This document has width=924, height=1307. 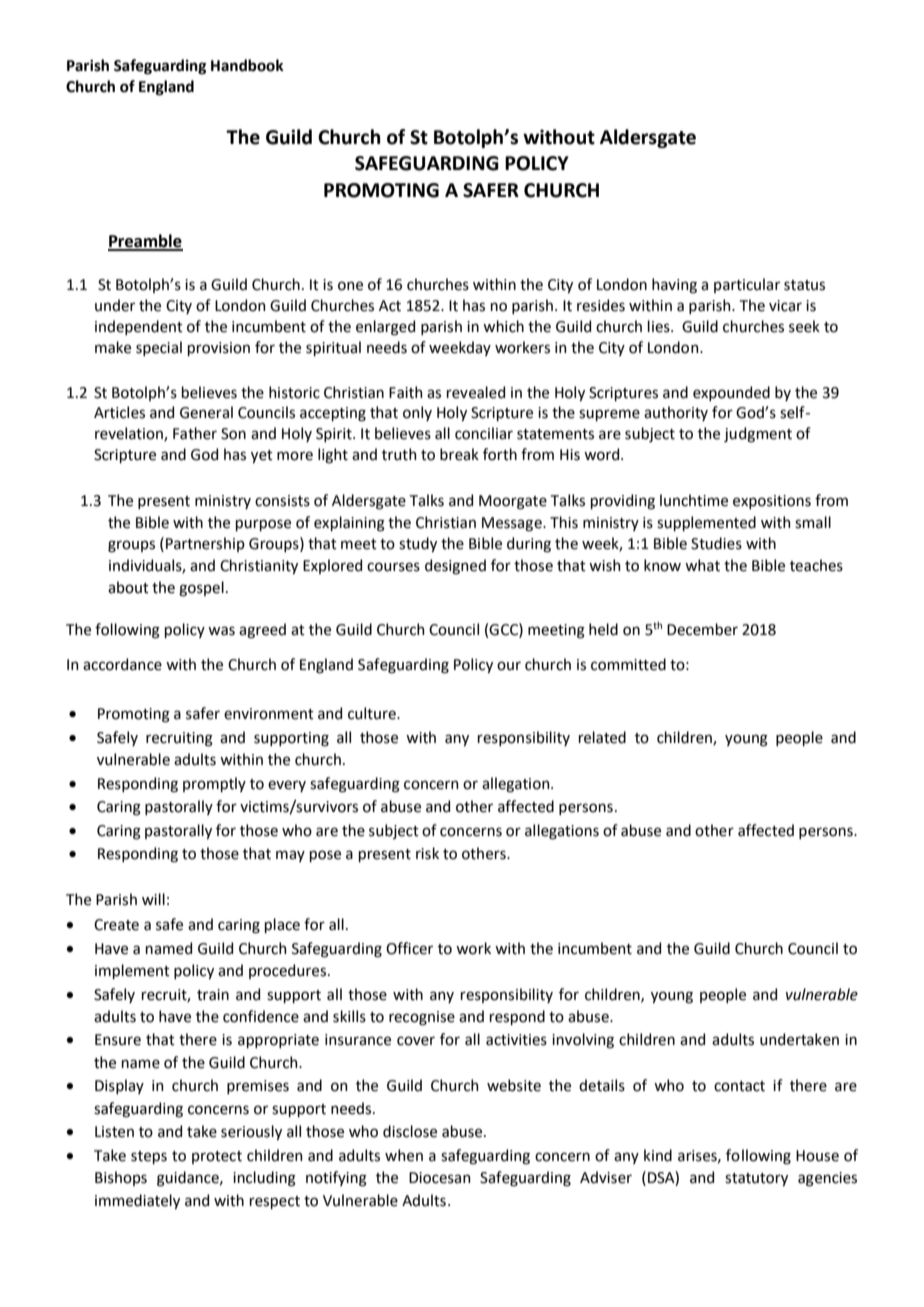 I want to click on one, so click(x=350, y=286).
